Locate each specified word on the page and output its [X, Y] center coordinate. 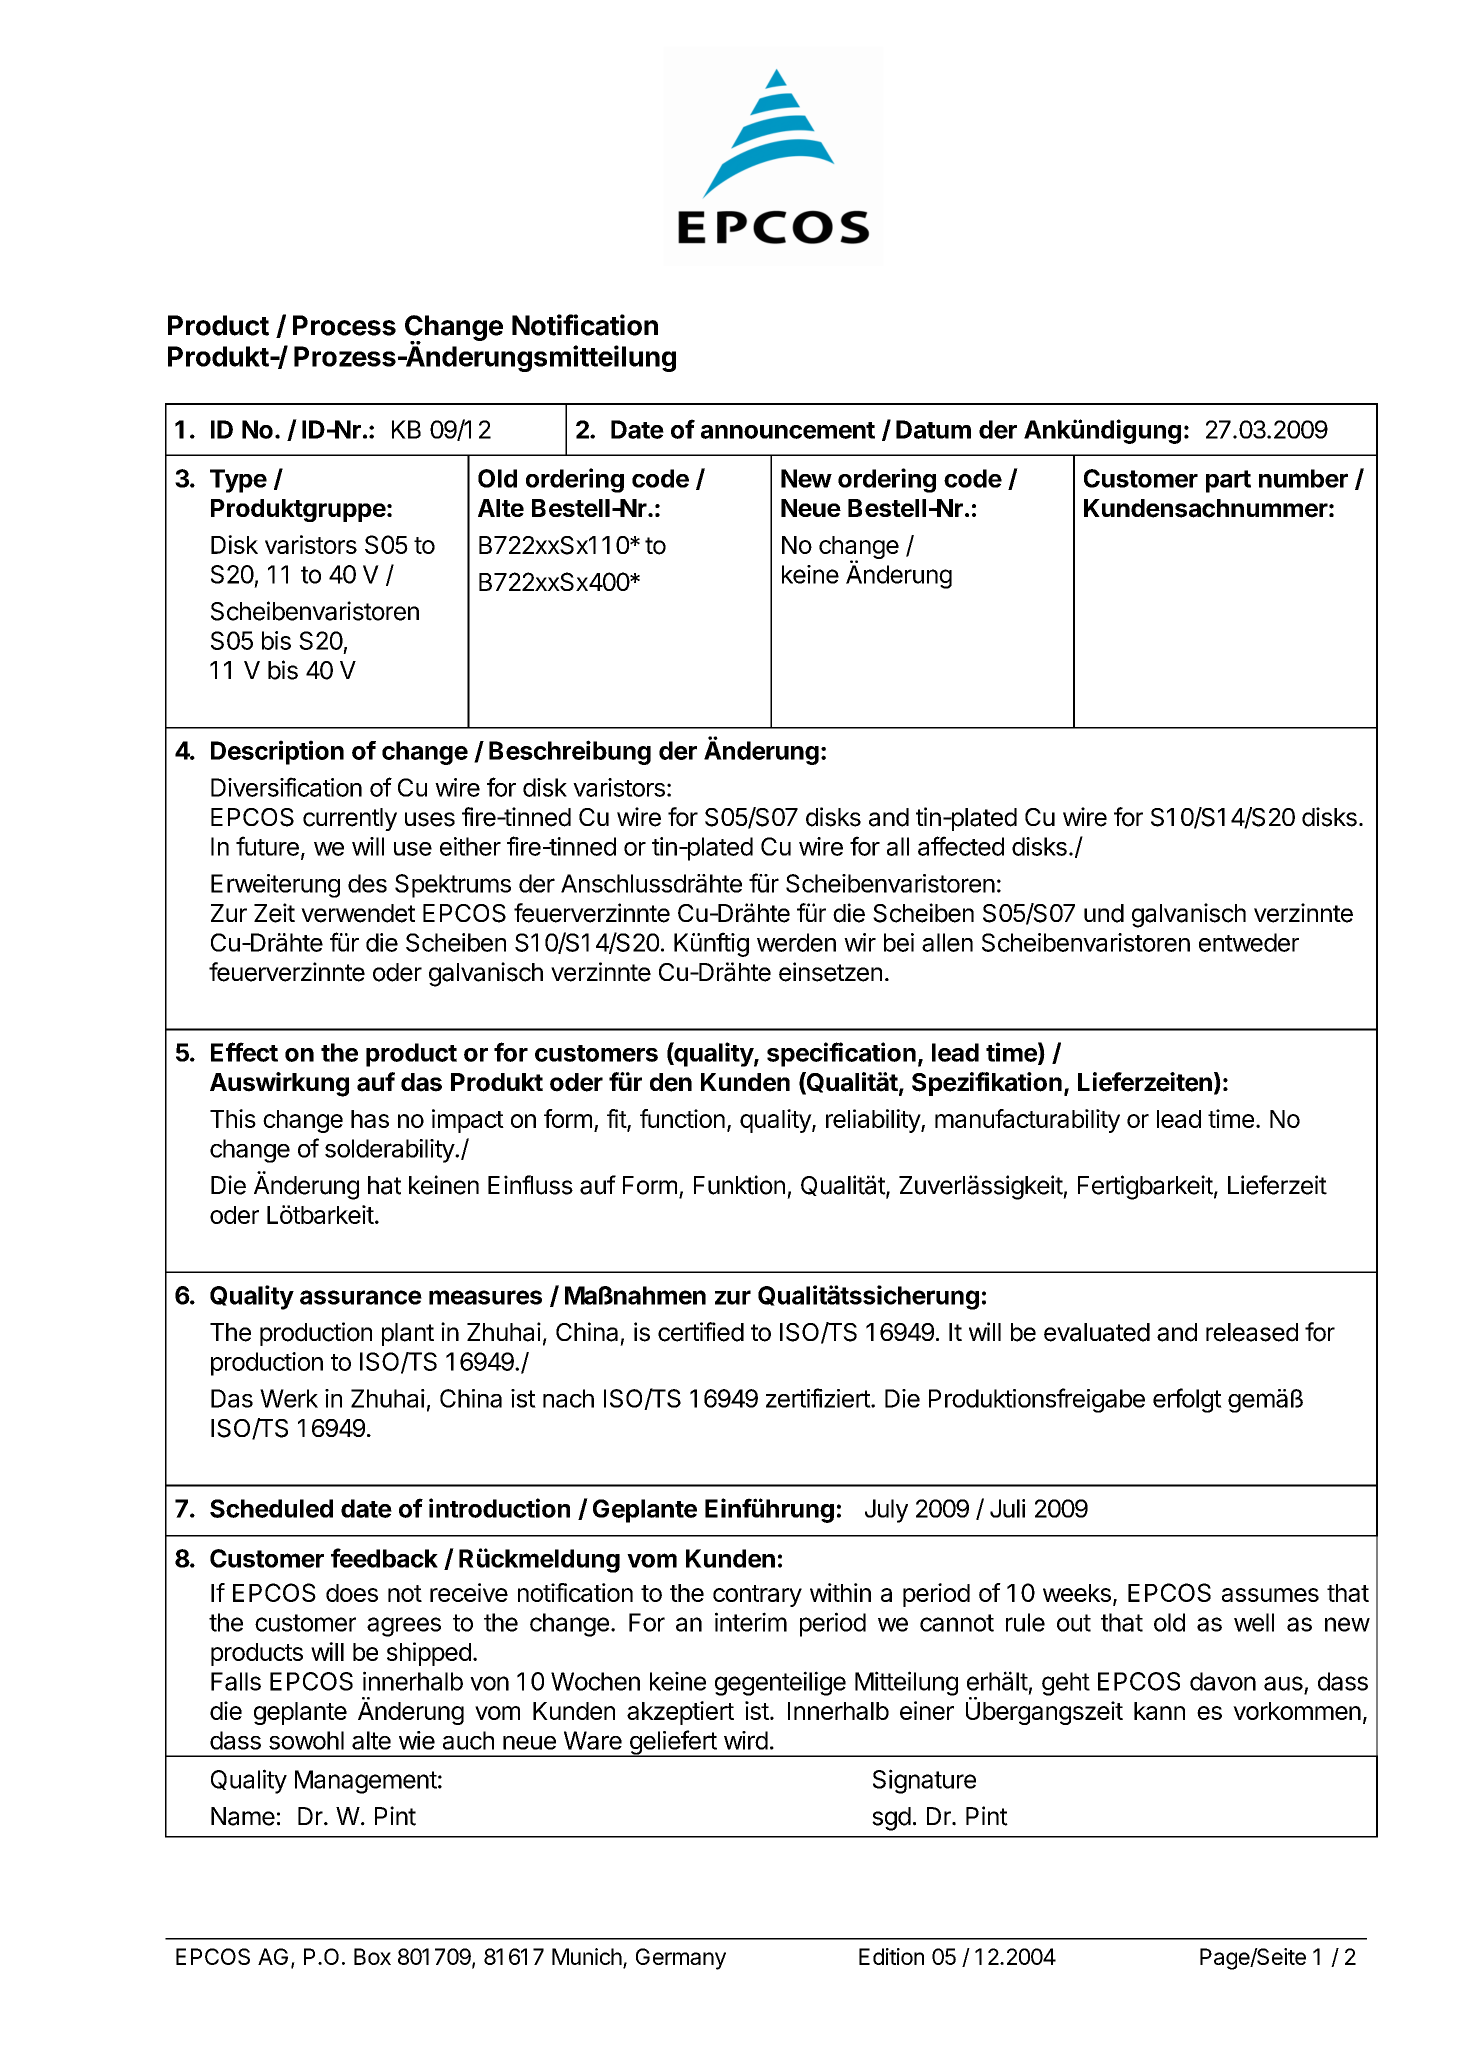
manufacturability [1027, 1121]
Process [344, 325]
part [1228, 481]
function [682, 1118]
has [370, 1119]
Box [372, 1956]
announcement [788, 430]
